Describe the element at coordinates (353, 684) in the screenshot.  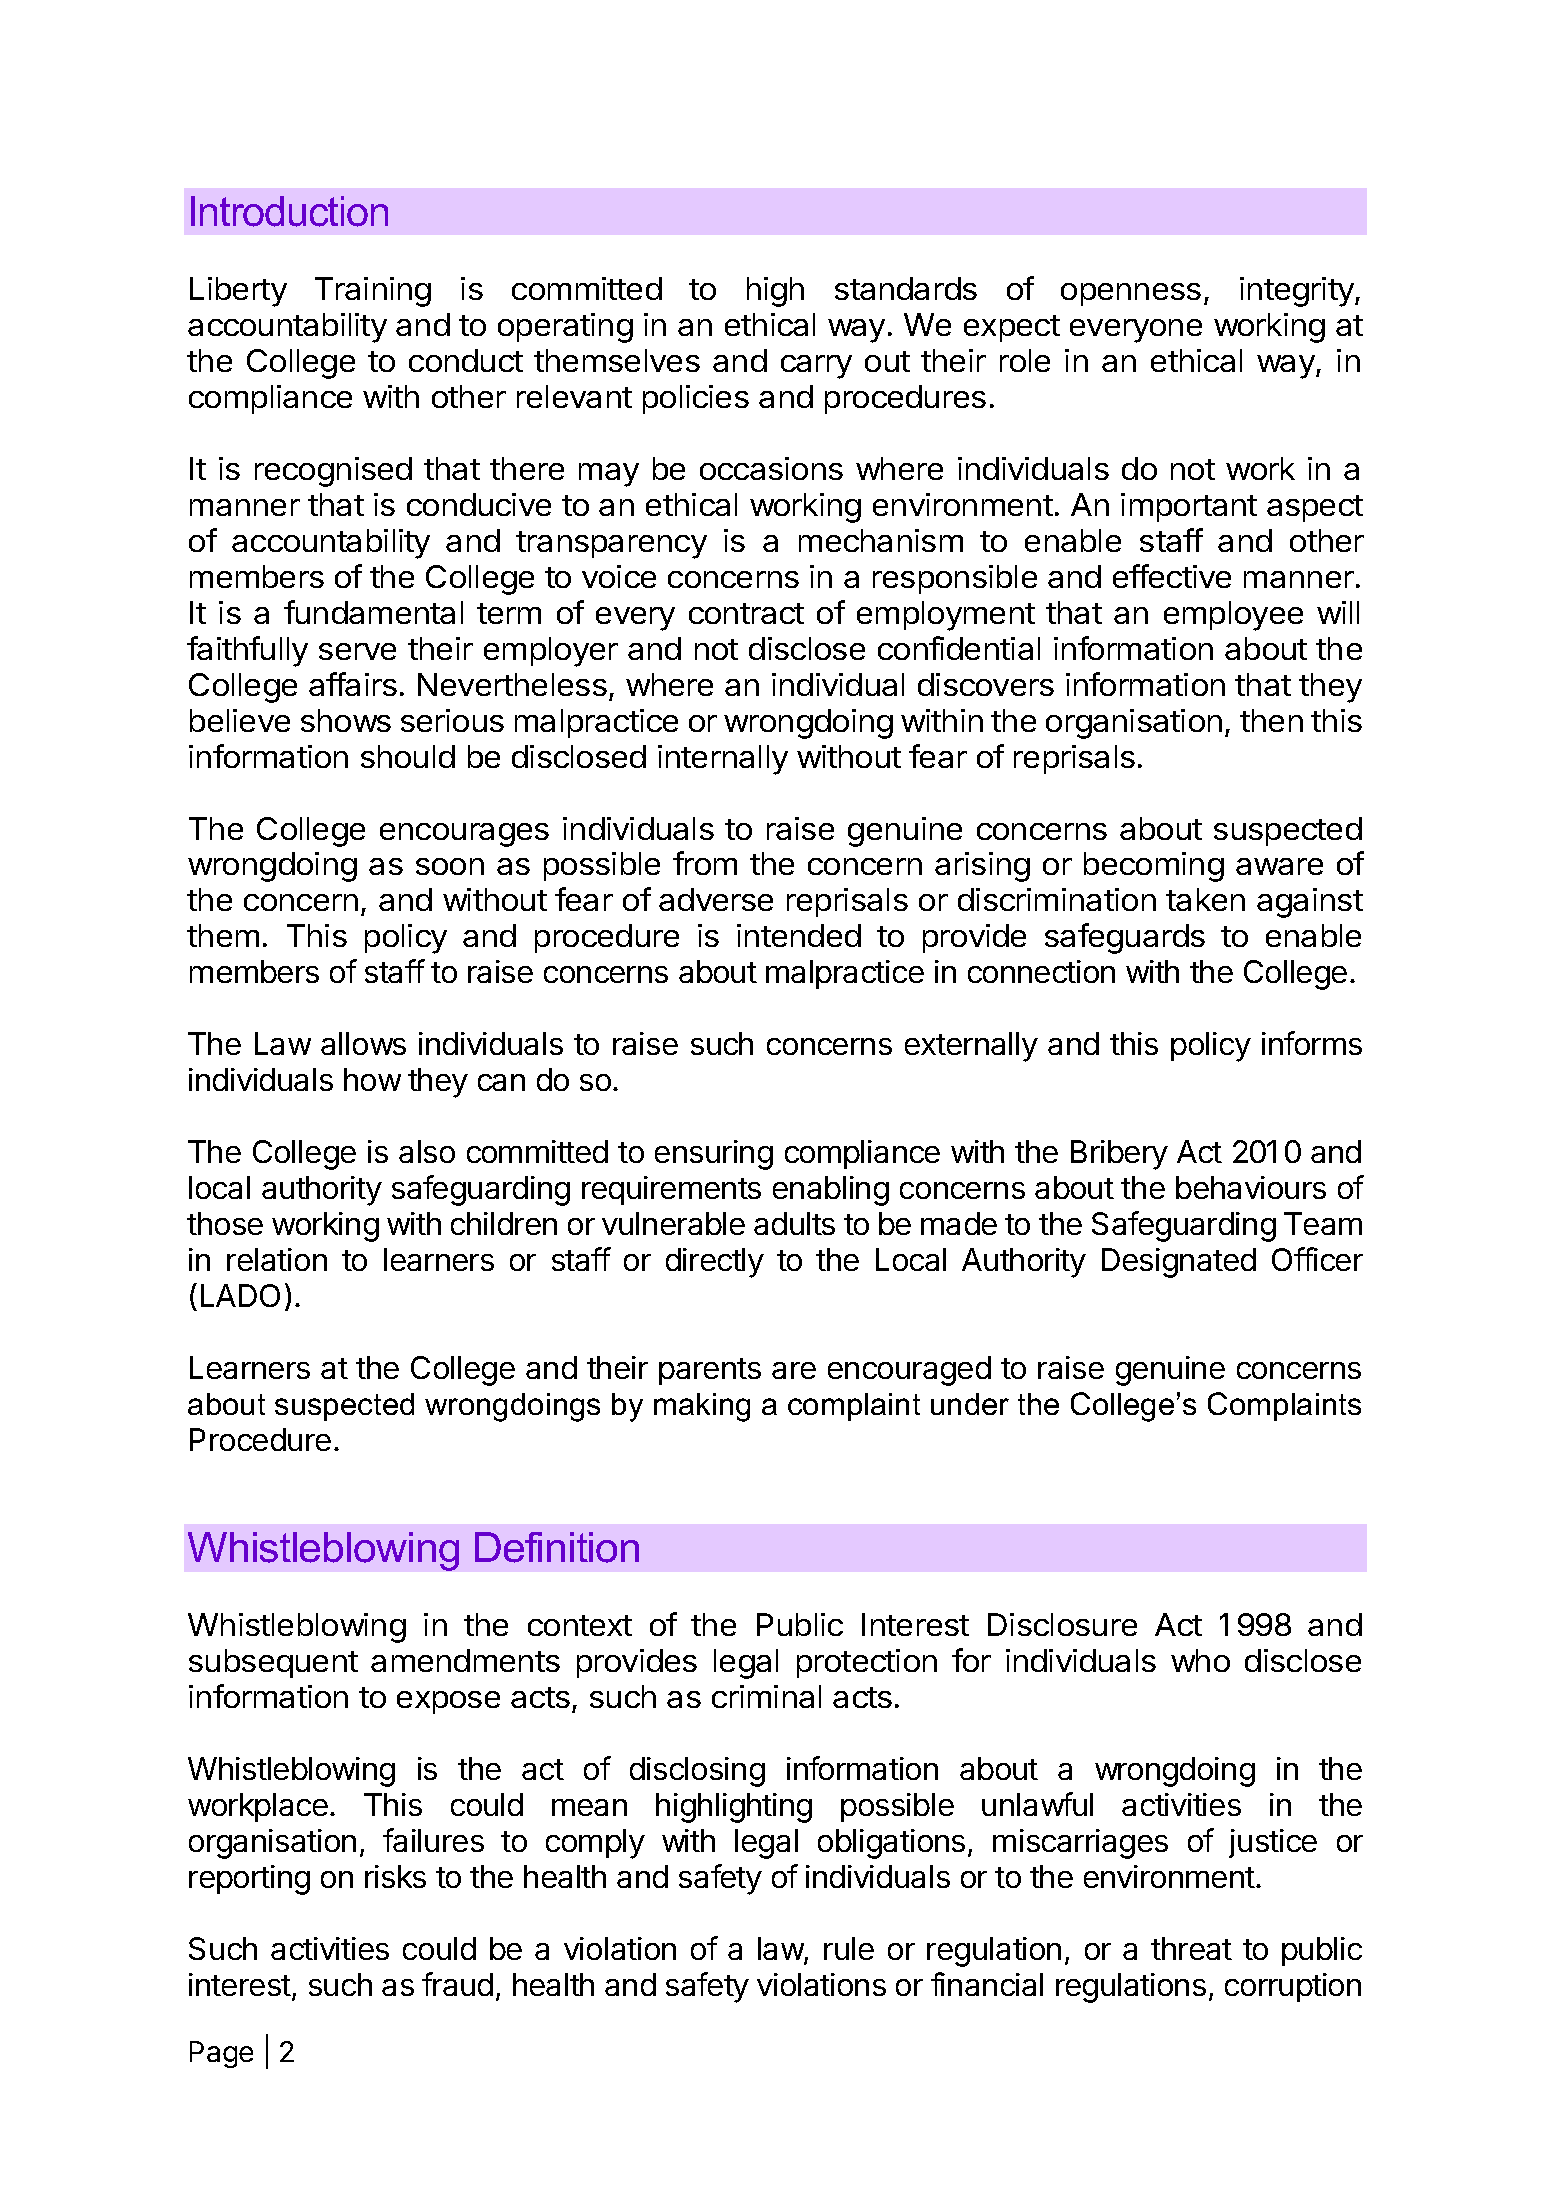
I see `affairs` at that location.
